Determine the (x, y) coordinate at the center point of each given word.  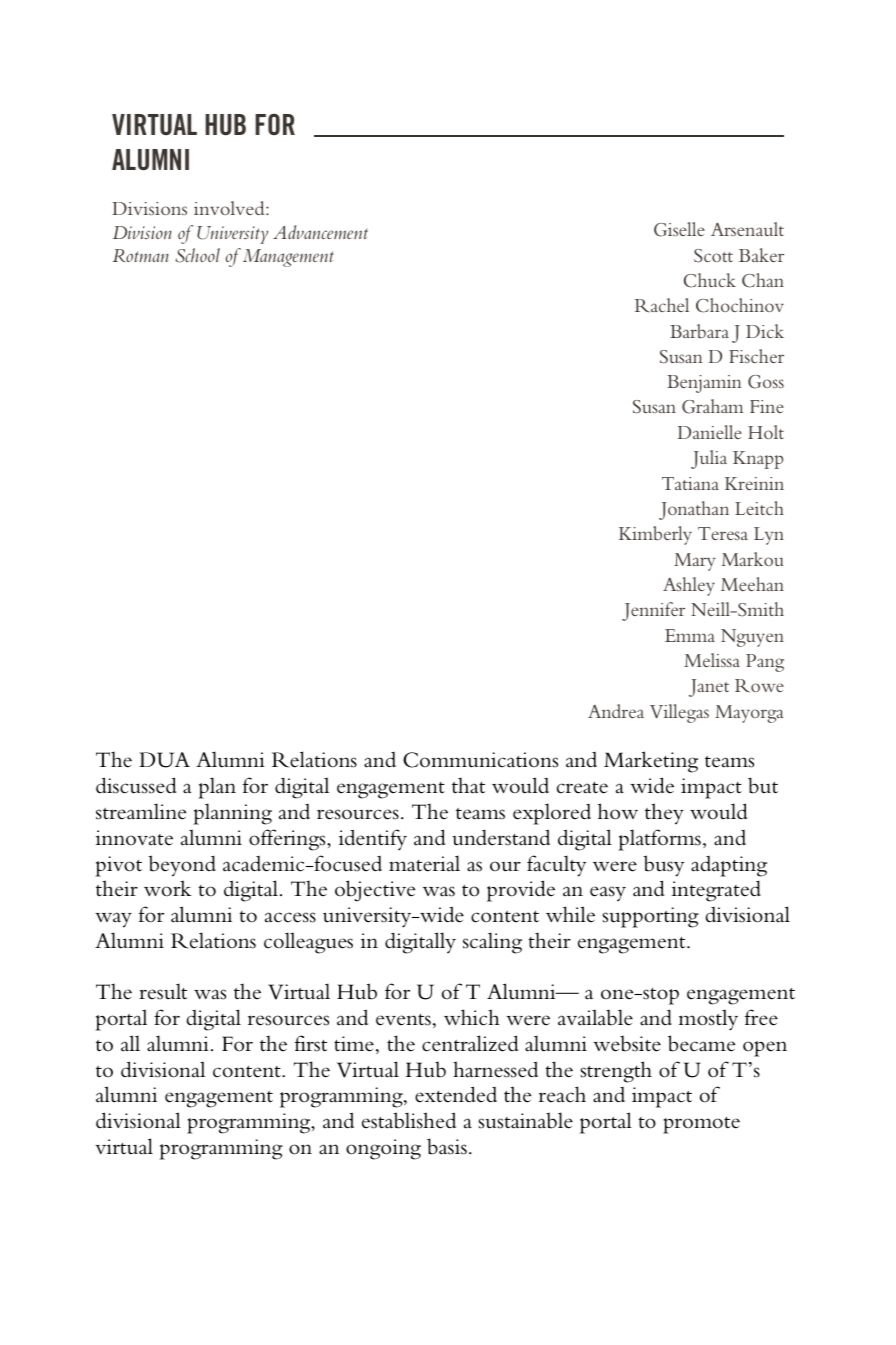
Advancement (320, 232)
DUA (164, 760)
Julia (709, 459)
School (197, 255)
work (167, 888)
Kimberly (655, 535)
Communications (480, 760)
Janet (709, 688)
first (311, 1043)
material (424, 863)
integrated (716, 891)
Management (288, 258)
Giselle (679, 229)
